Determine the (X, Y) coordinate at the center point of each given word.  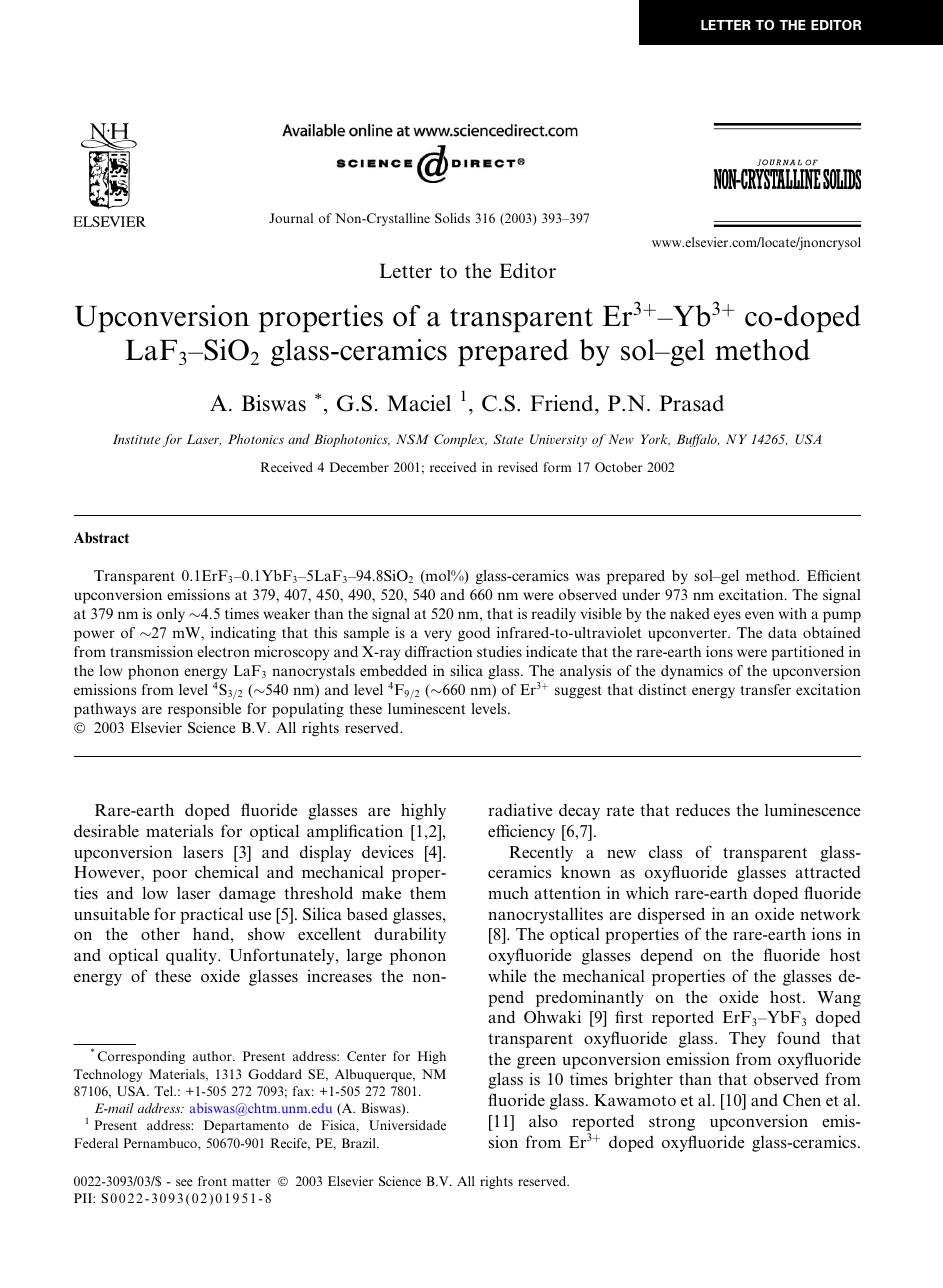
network (830, 913)
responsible (204, 710)
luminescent (426, 708)
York (655, 440)
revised (518, 467)
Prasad (692, 403)
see (184, 1182)
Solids (452, 218)
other (160, 933)
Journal (291, 218)
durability (410, 935)
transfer (766, 689)
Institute (137, 439)
